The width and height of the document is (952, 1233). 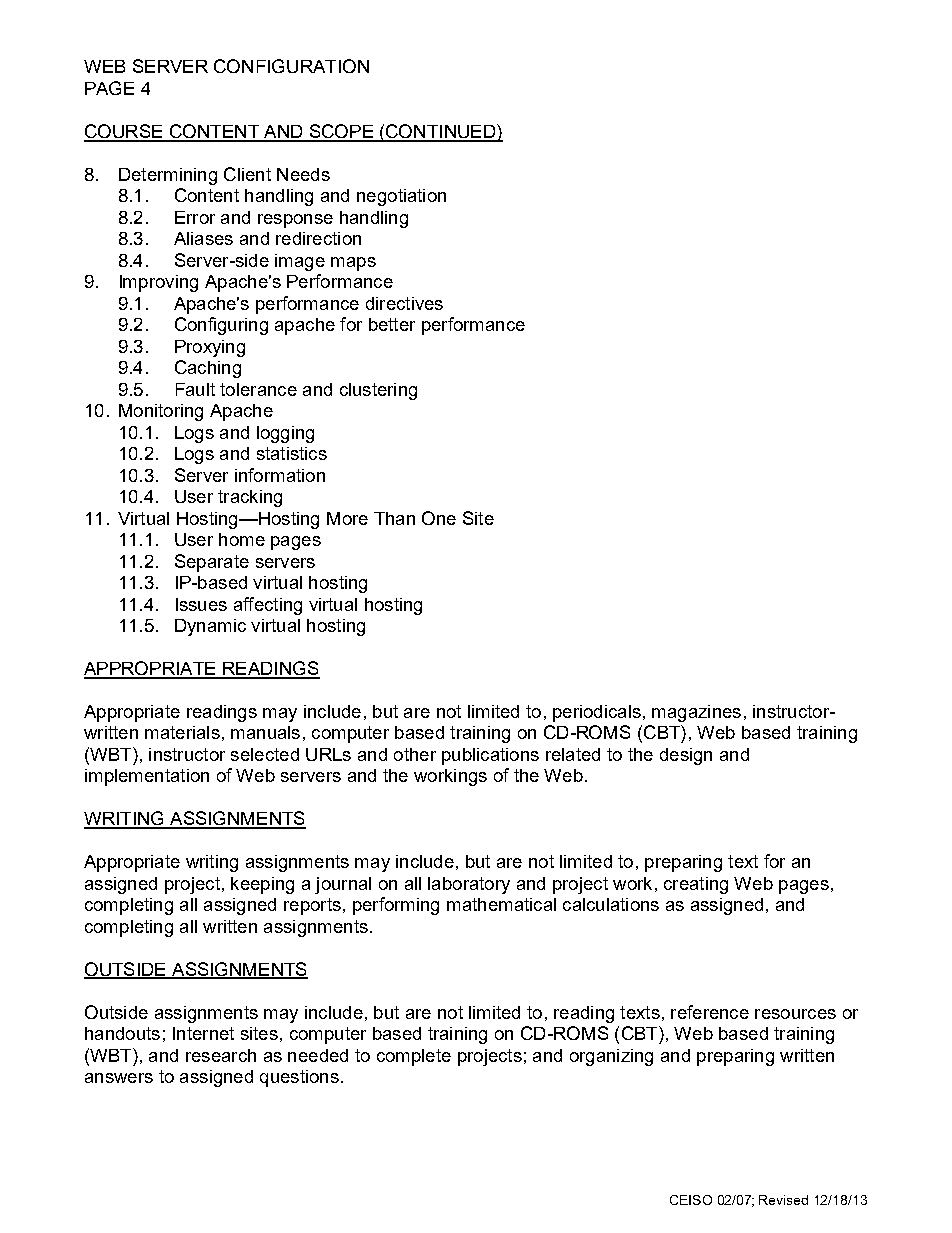 What do you see at coordinates (441, 132) in the document?
I see `CONTINUED` at bounding box center [441, 132].
